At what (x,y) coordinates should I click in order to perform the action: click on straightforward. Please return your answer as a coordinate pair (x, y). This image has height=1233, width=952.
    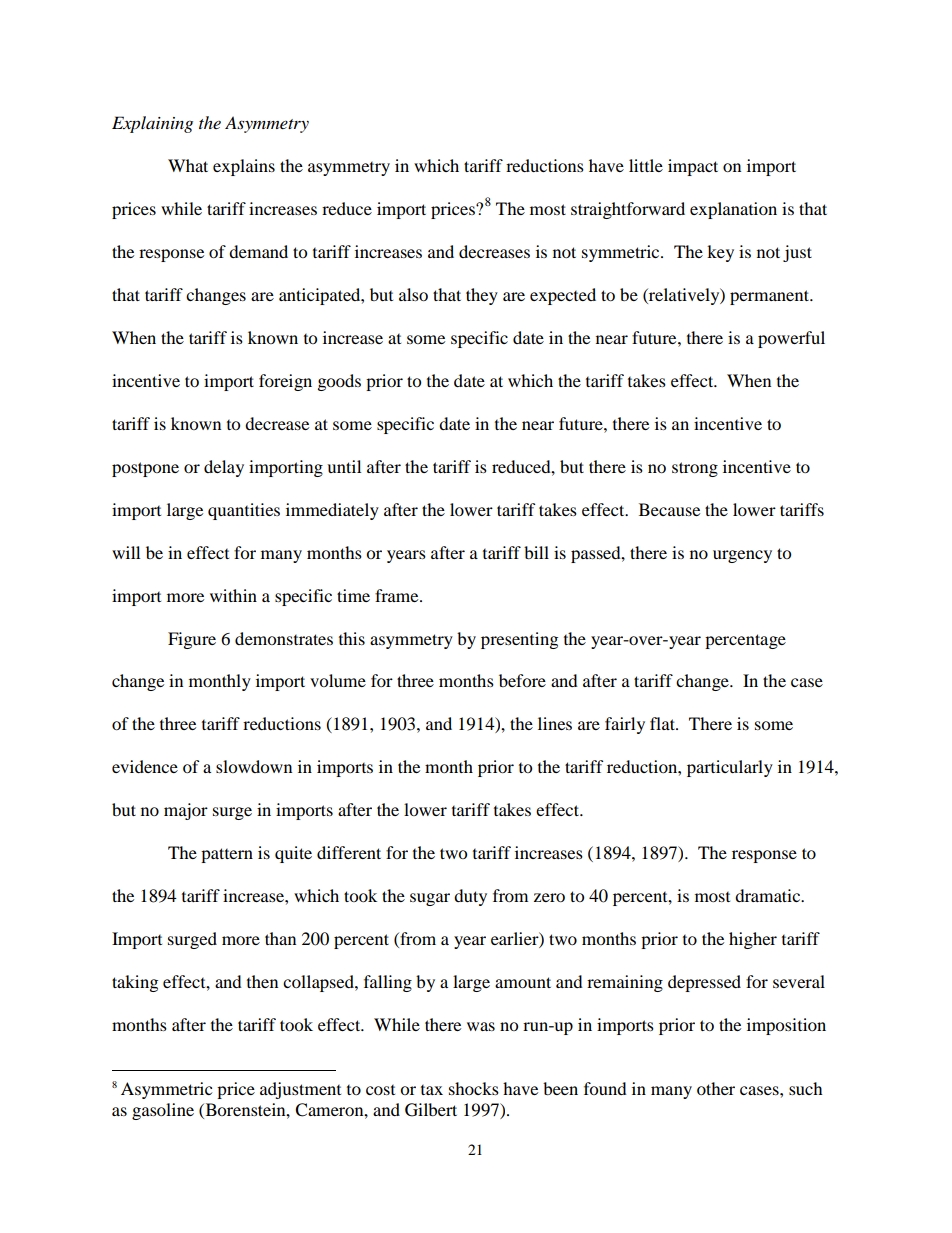
    Looking at the image, I should click on (628, 210).
